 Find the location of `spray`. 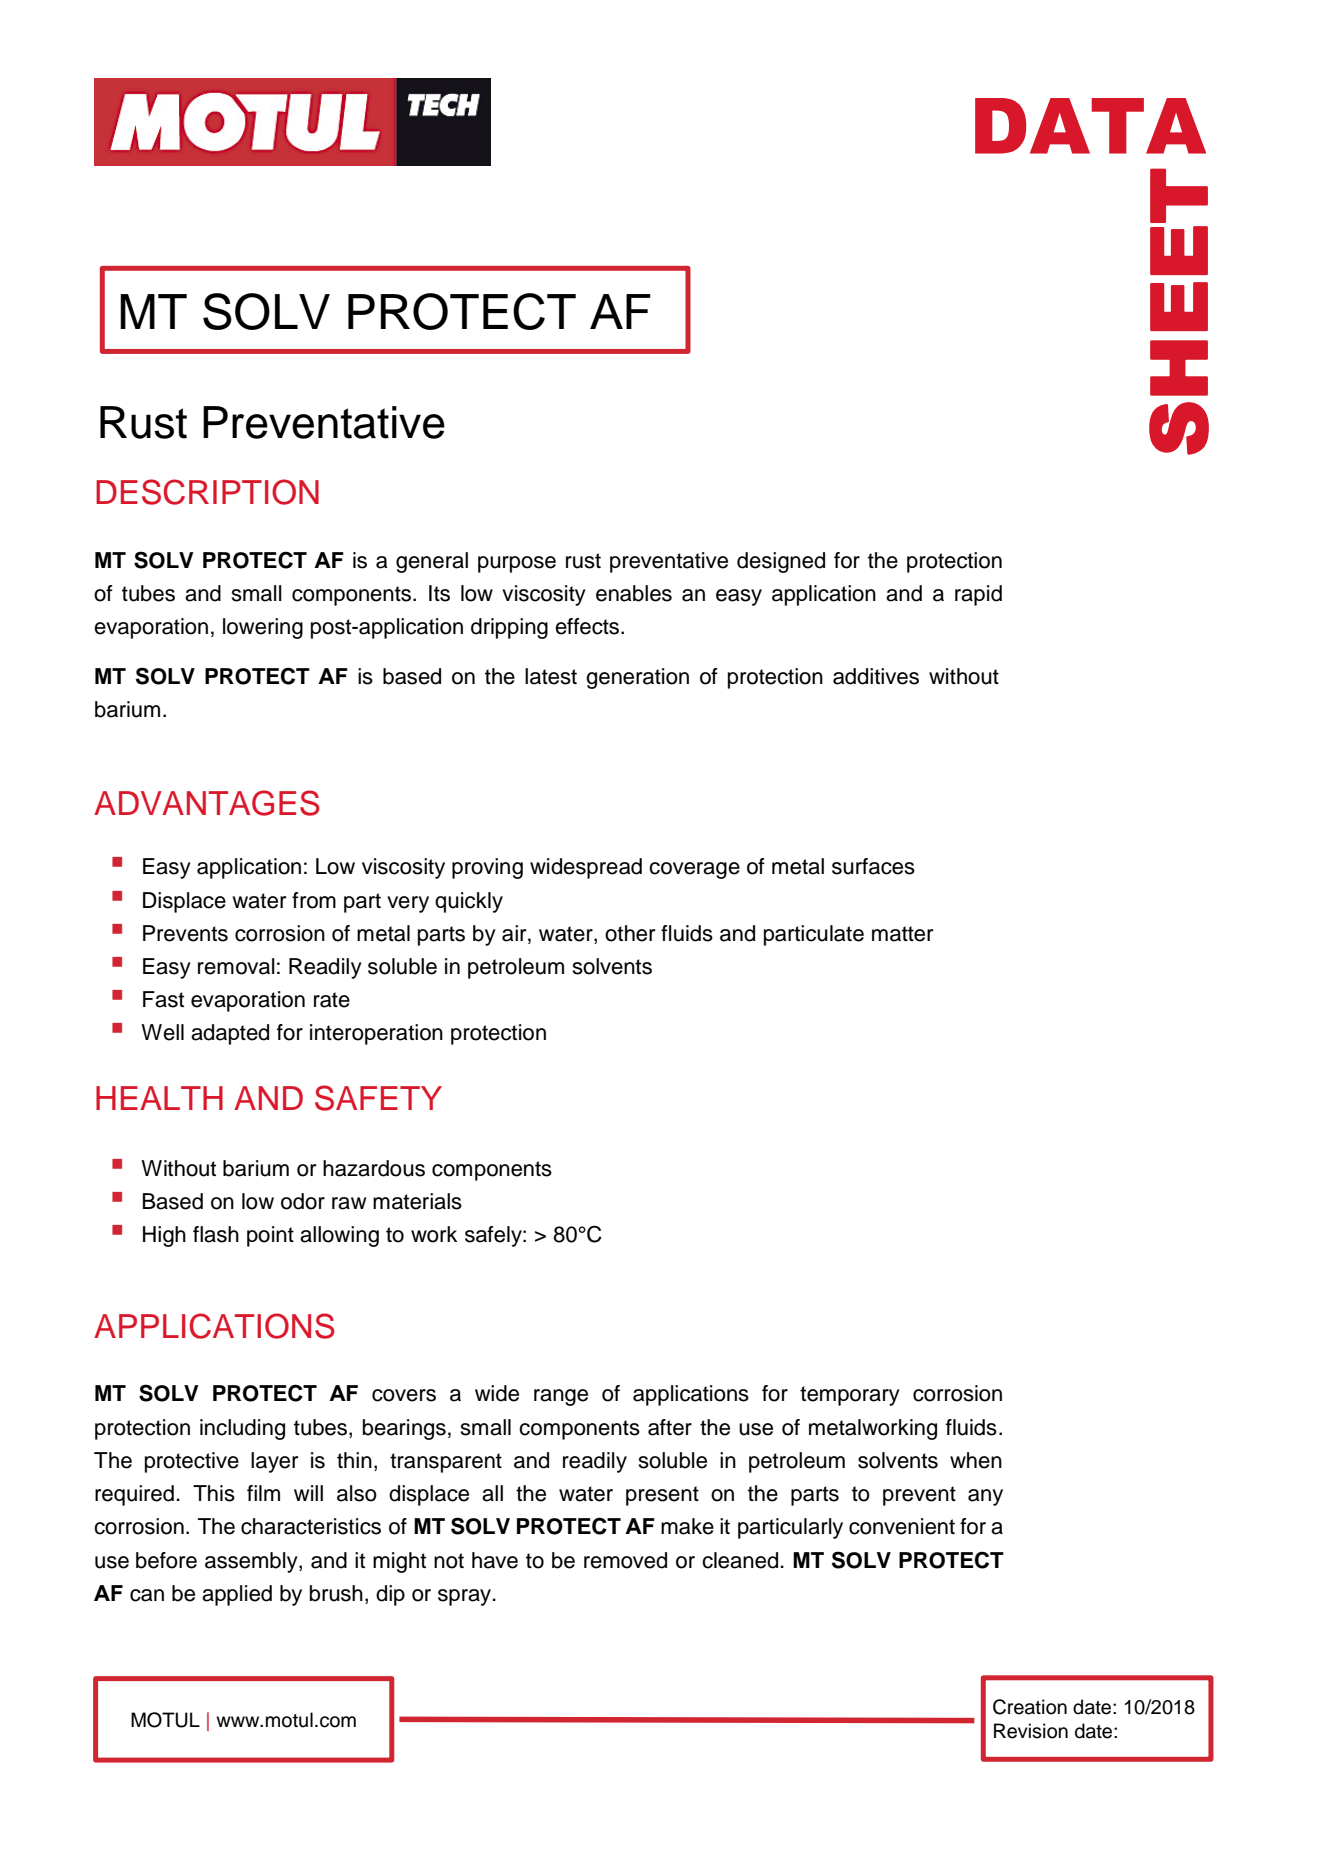

spray is located at coordinates (466, 1597).
